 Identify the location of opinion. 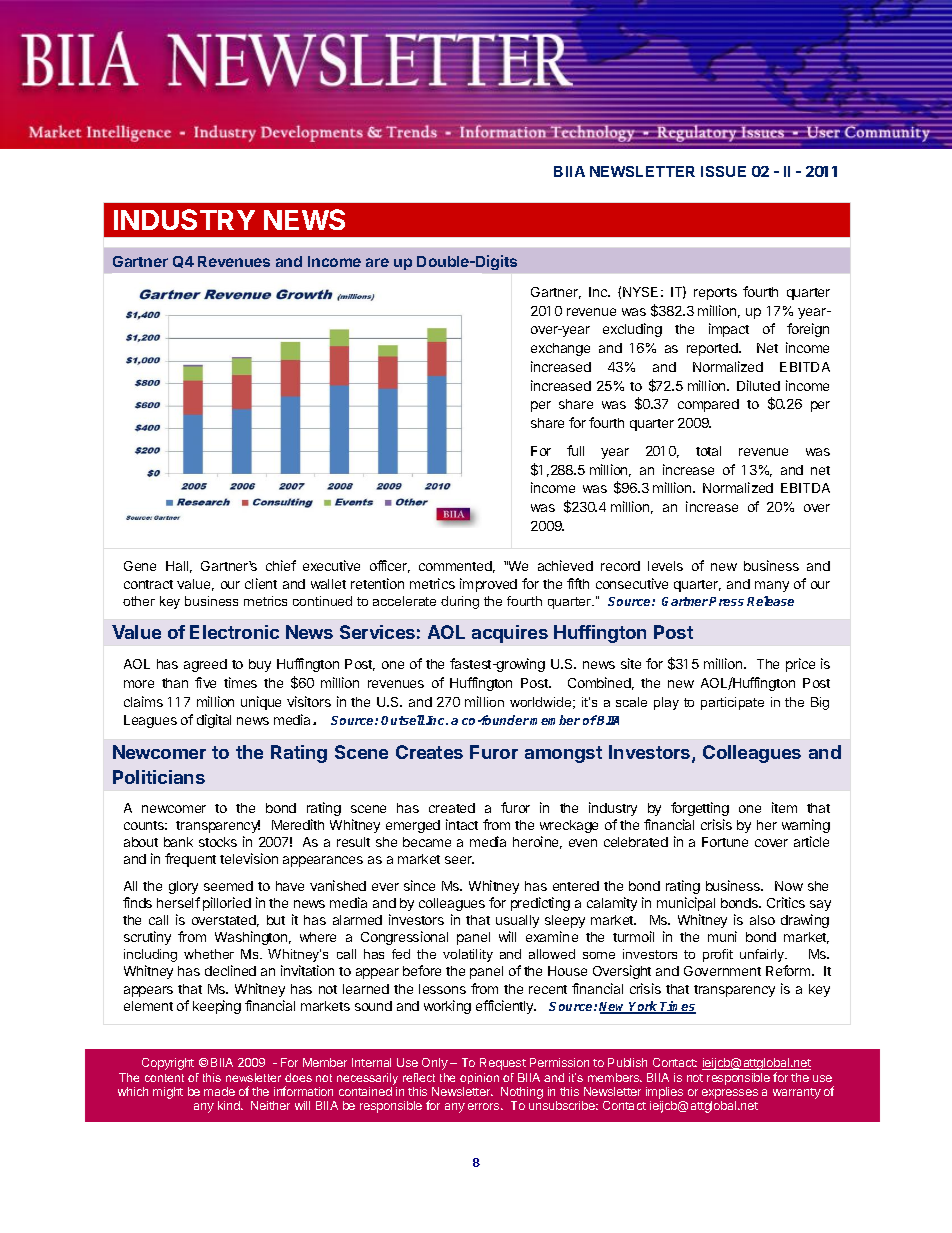
(479, 1078).
